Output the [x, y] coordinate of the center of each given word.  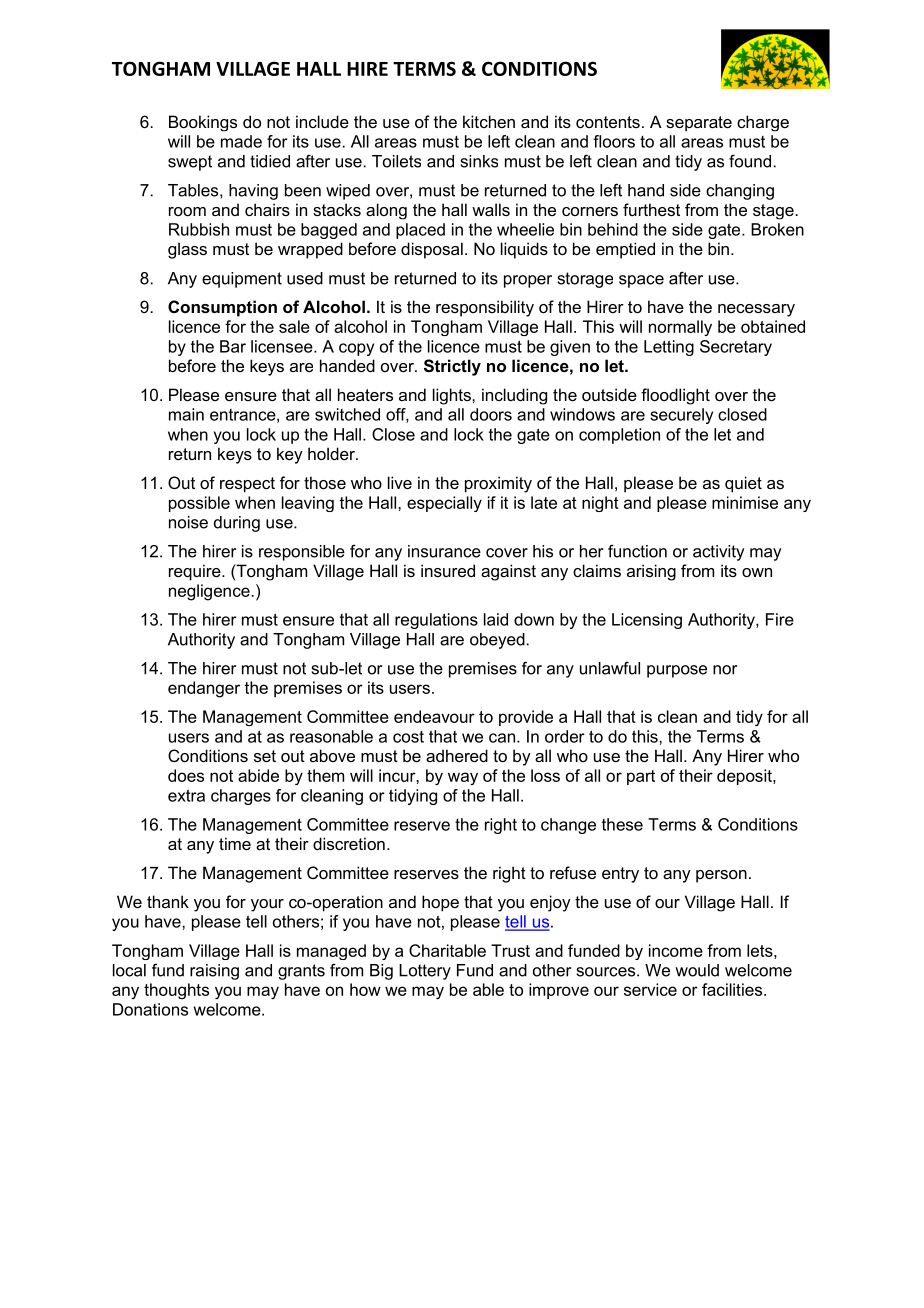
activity [719, 553]
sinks [479, 161]
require [196, 572]
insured [448, 570]
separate [699, 123]
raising [214, 972]
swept [190, 163]
